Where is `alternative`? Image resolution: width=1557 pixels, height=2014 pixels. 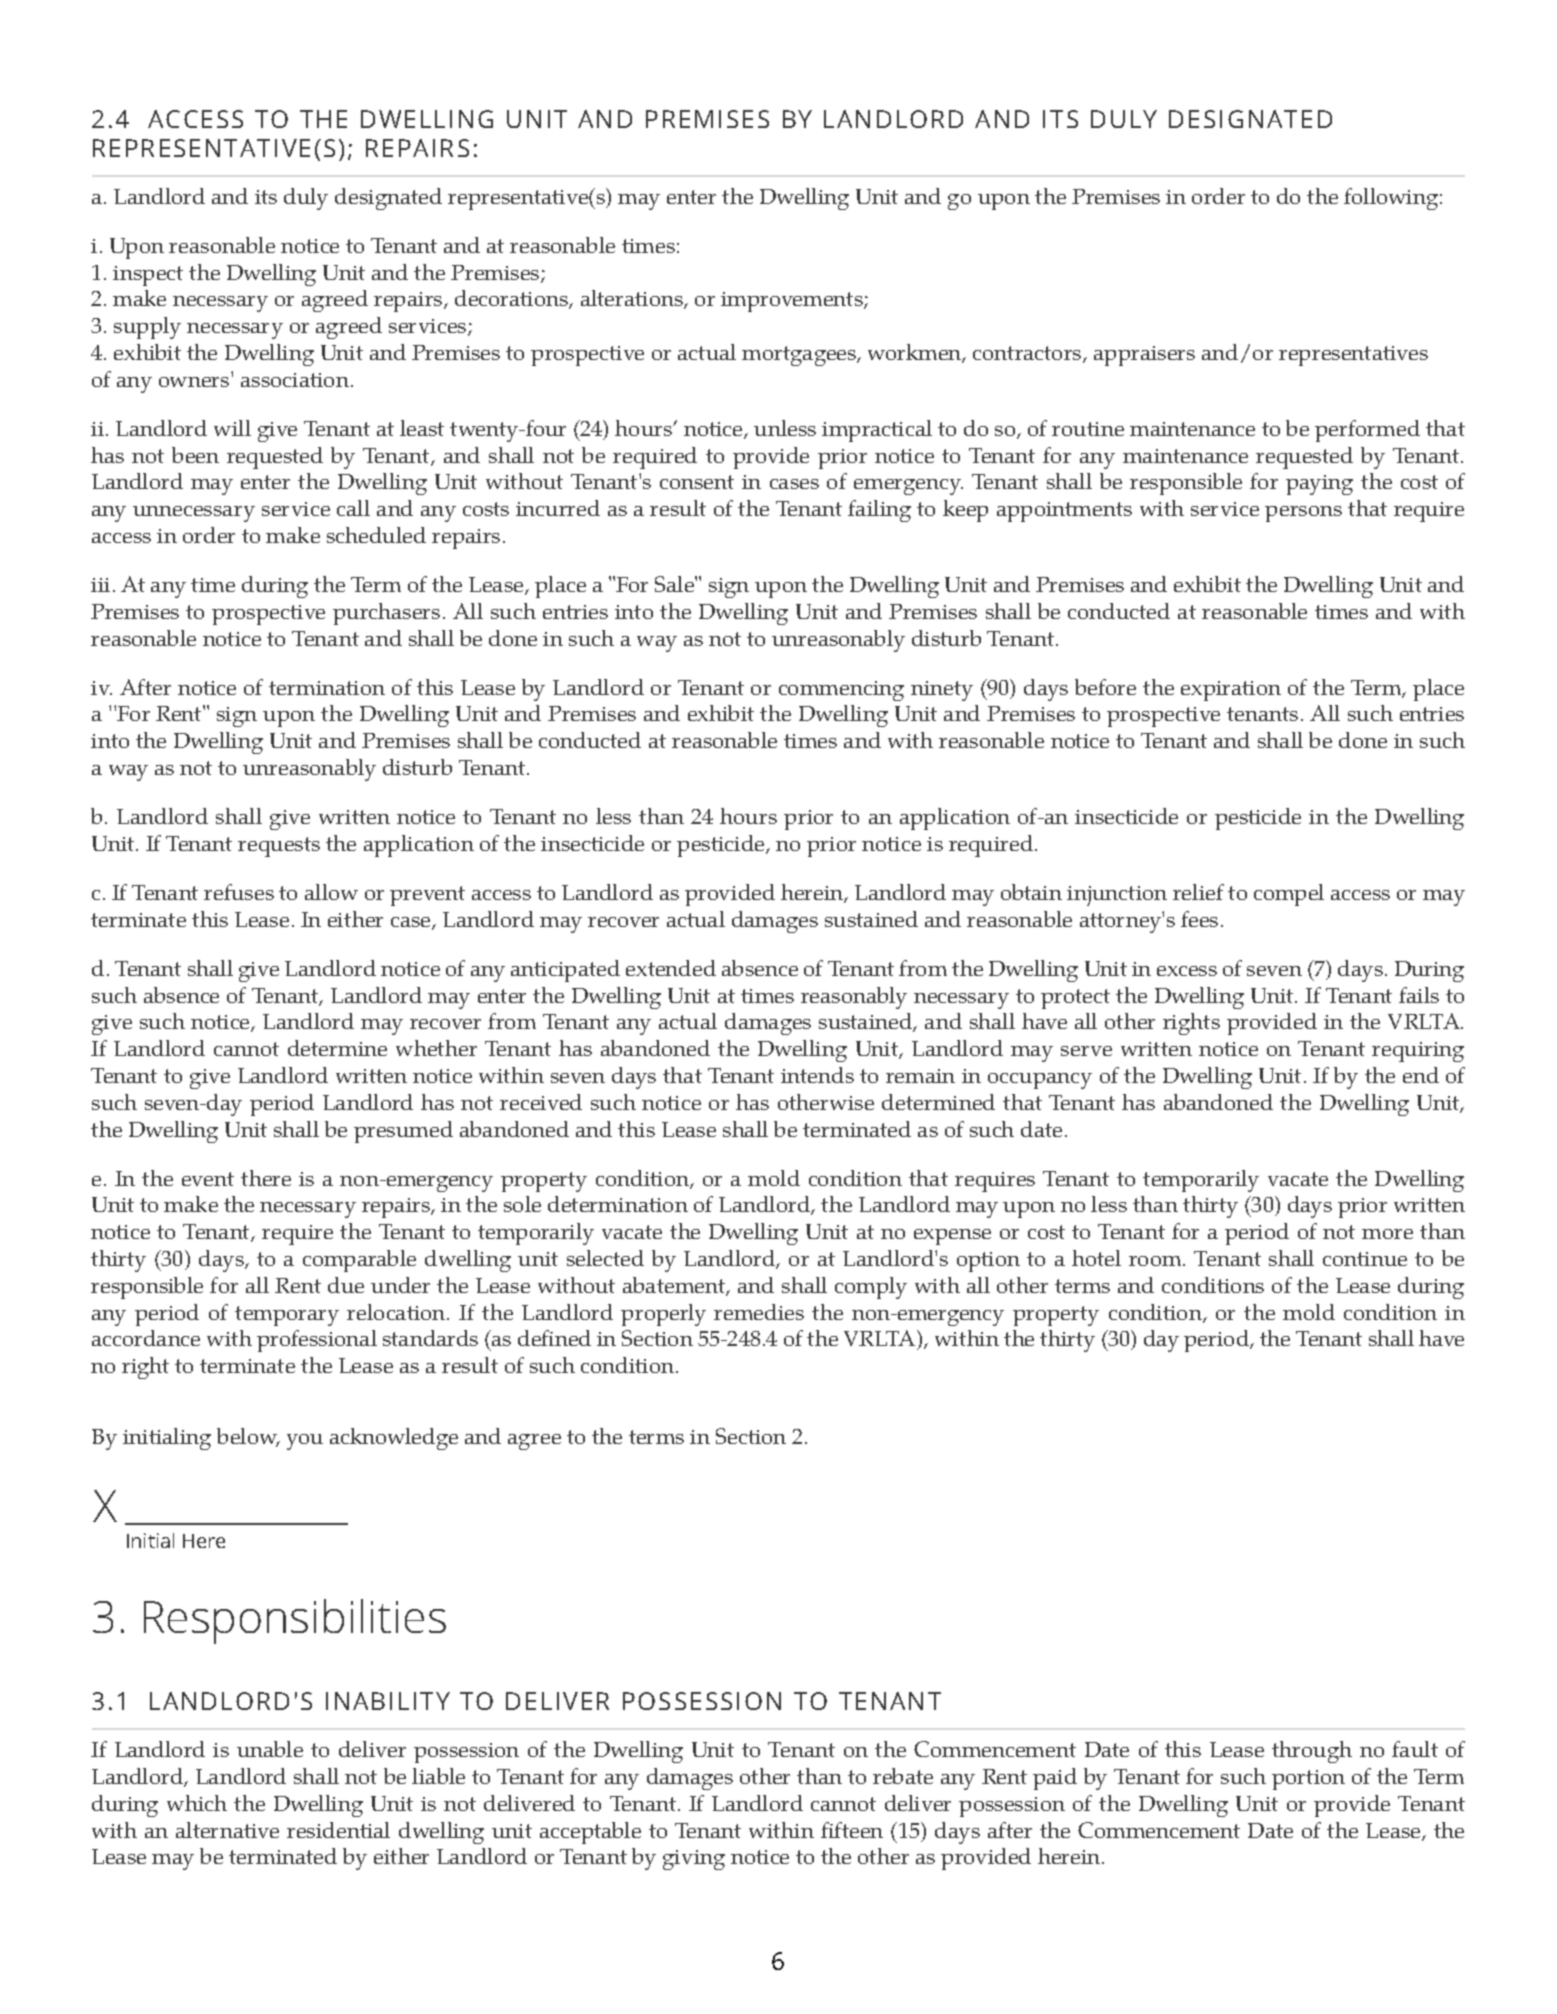
alternative is located at coordinates (227, 1830).
